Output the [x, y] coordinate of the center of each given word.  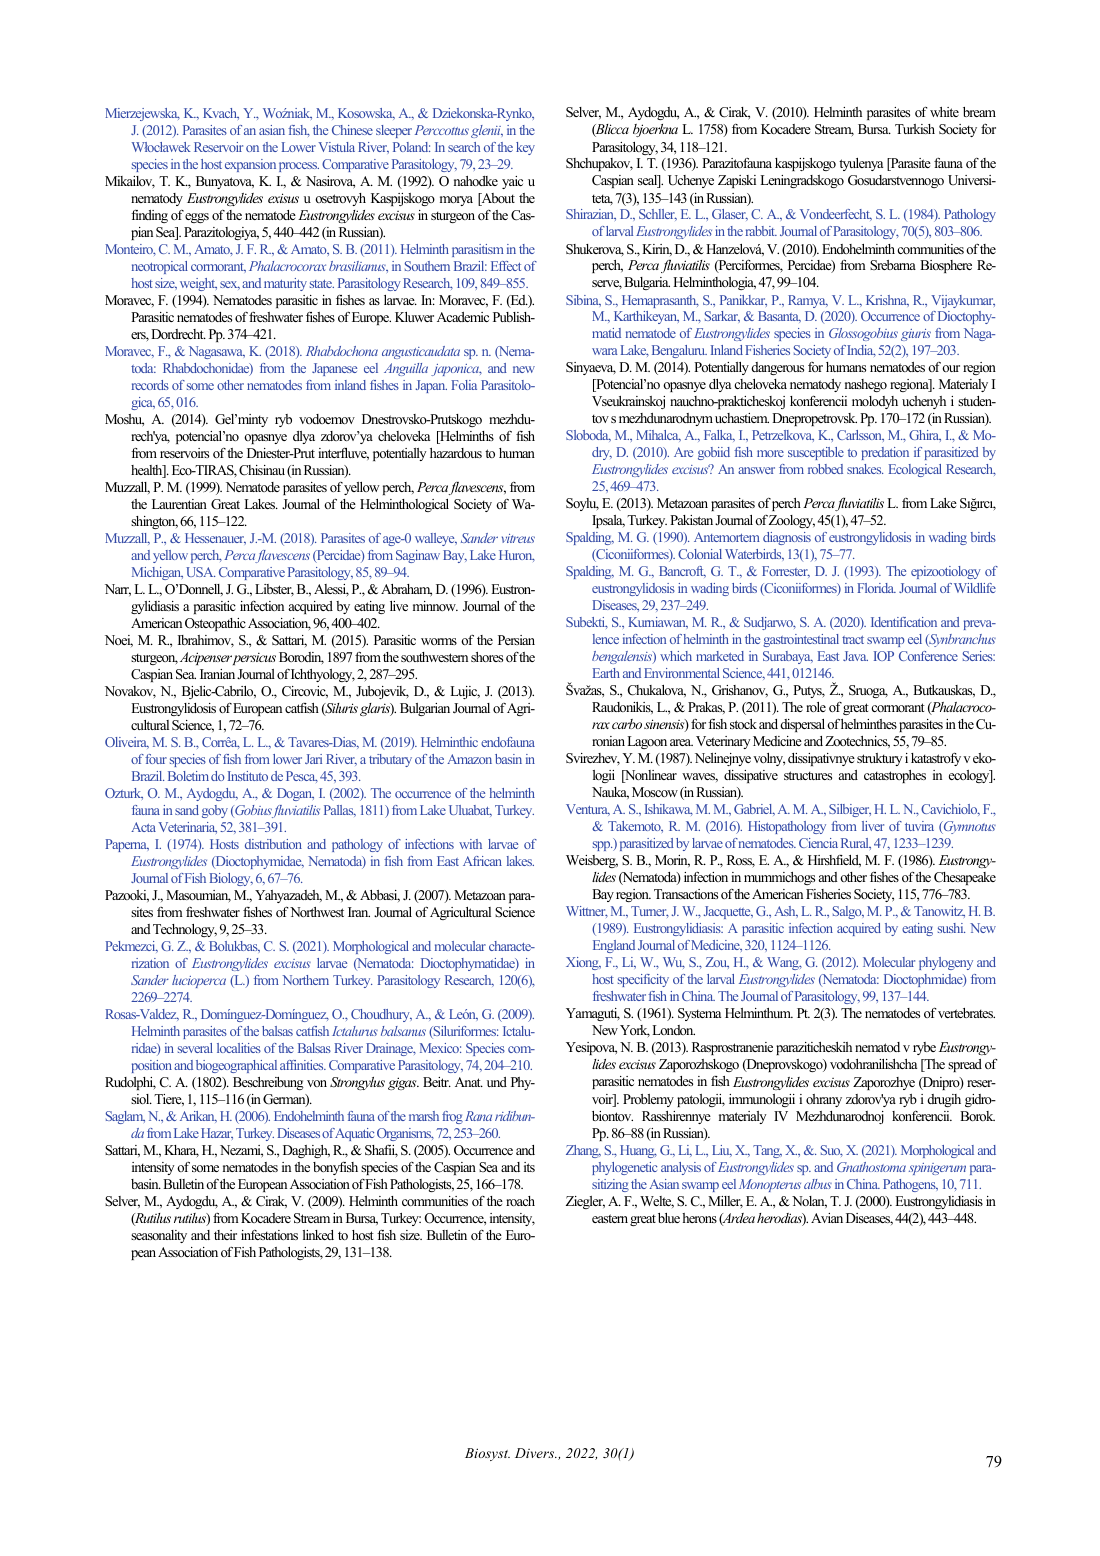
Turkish [915, 129]
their [225, 1235]
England [614, 946]
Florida [876, 588]
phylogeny [946, 963]
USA [200, 572]
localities [239, 1048]
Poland [411, 147]
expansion [250, 165]
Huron [517, 556]
